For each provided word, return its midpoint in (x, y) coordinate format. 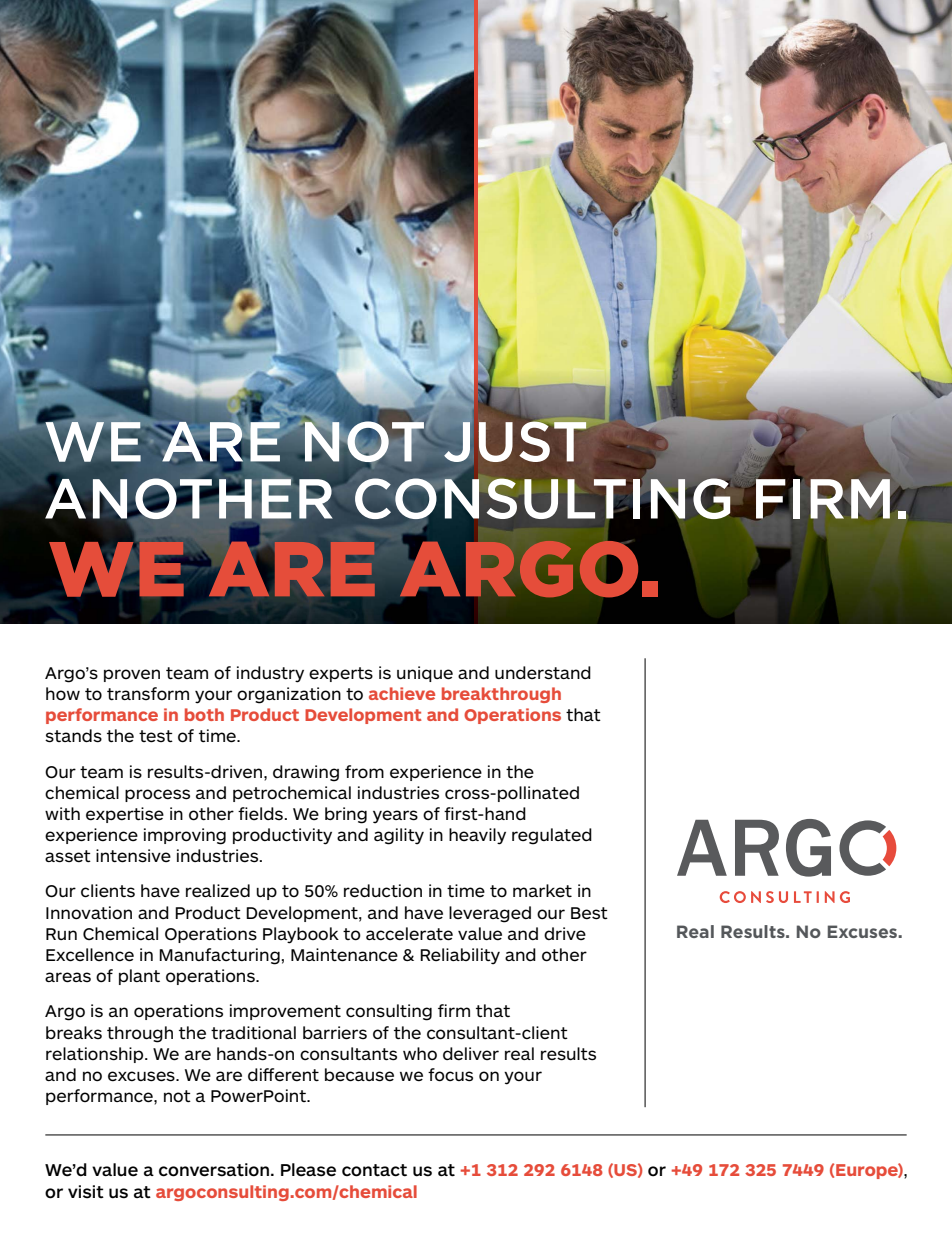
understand (543, 673)
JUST (515, 440)
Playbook (301, 935)
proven (132, 675)
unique (425, 674)
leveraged (490, 914)
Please (308, 1170)
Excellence (90, 955)
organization (289, 695)
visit (86, 1192)
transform (148, 693)
